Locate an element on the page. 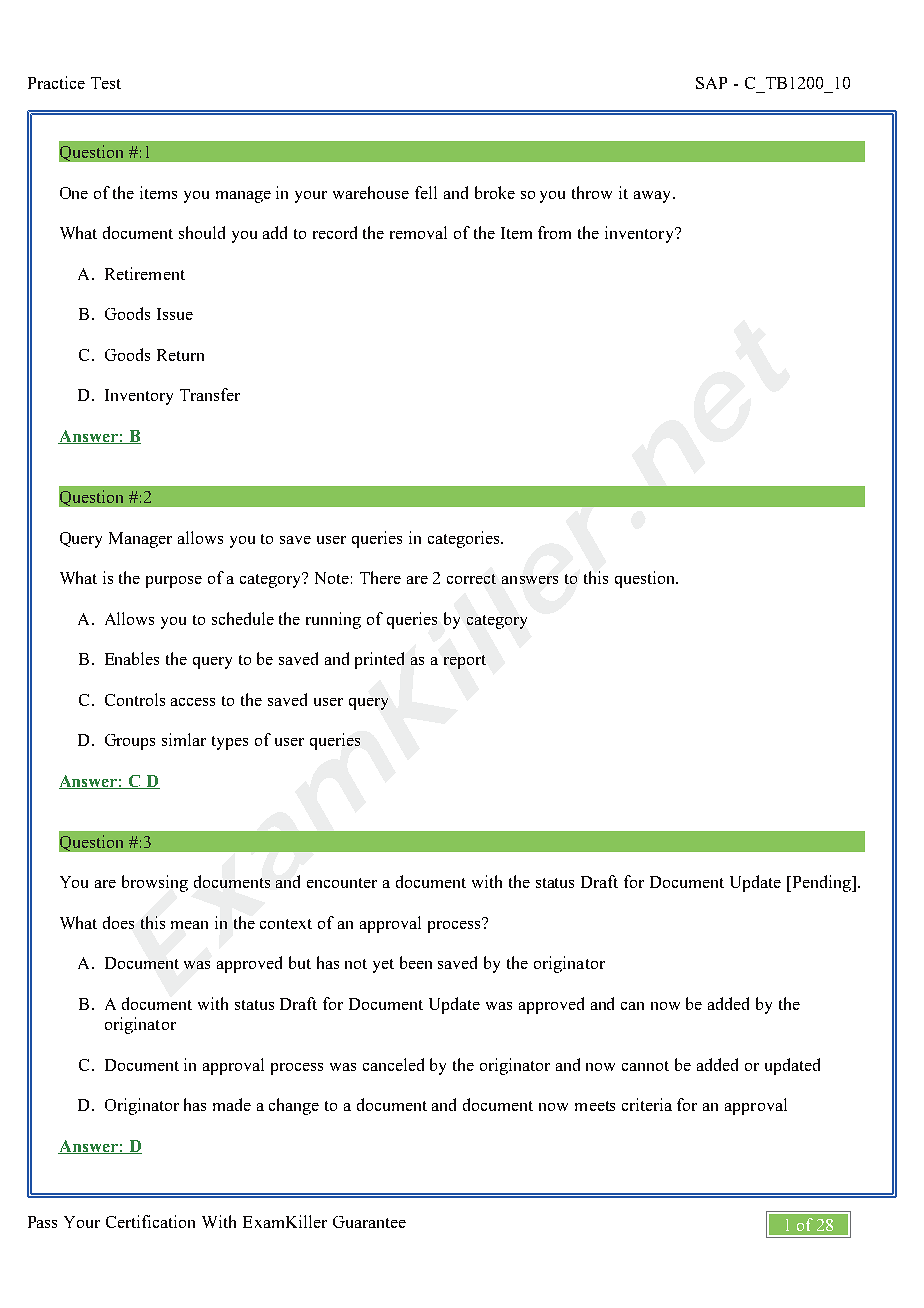 This image has height=1308, width=924. Certification is located at coordinates (150, 1221).
